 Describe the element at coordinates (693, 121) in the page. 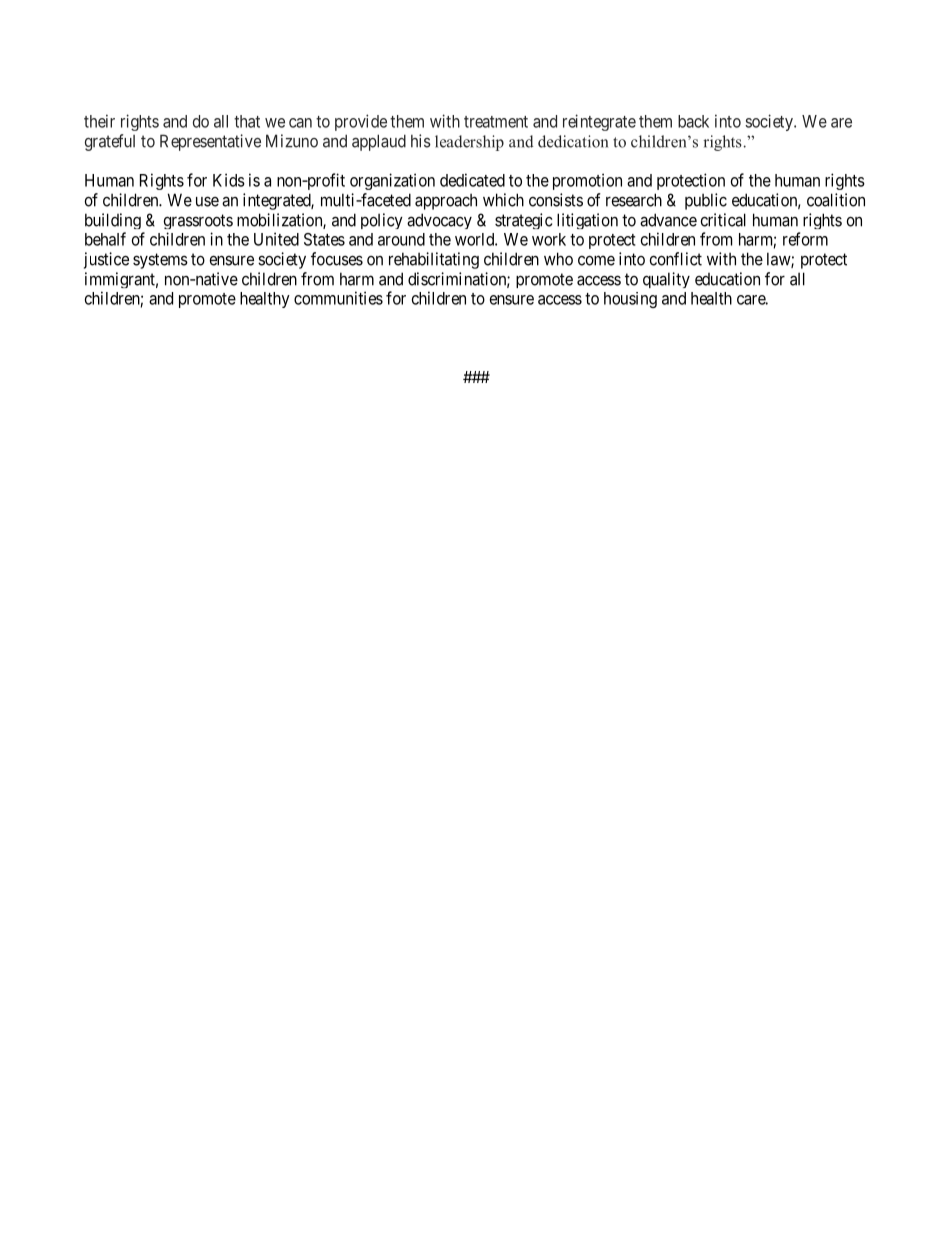

I see `back` at that location.
